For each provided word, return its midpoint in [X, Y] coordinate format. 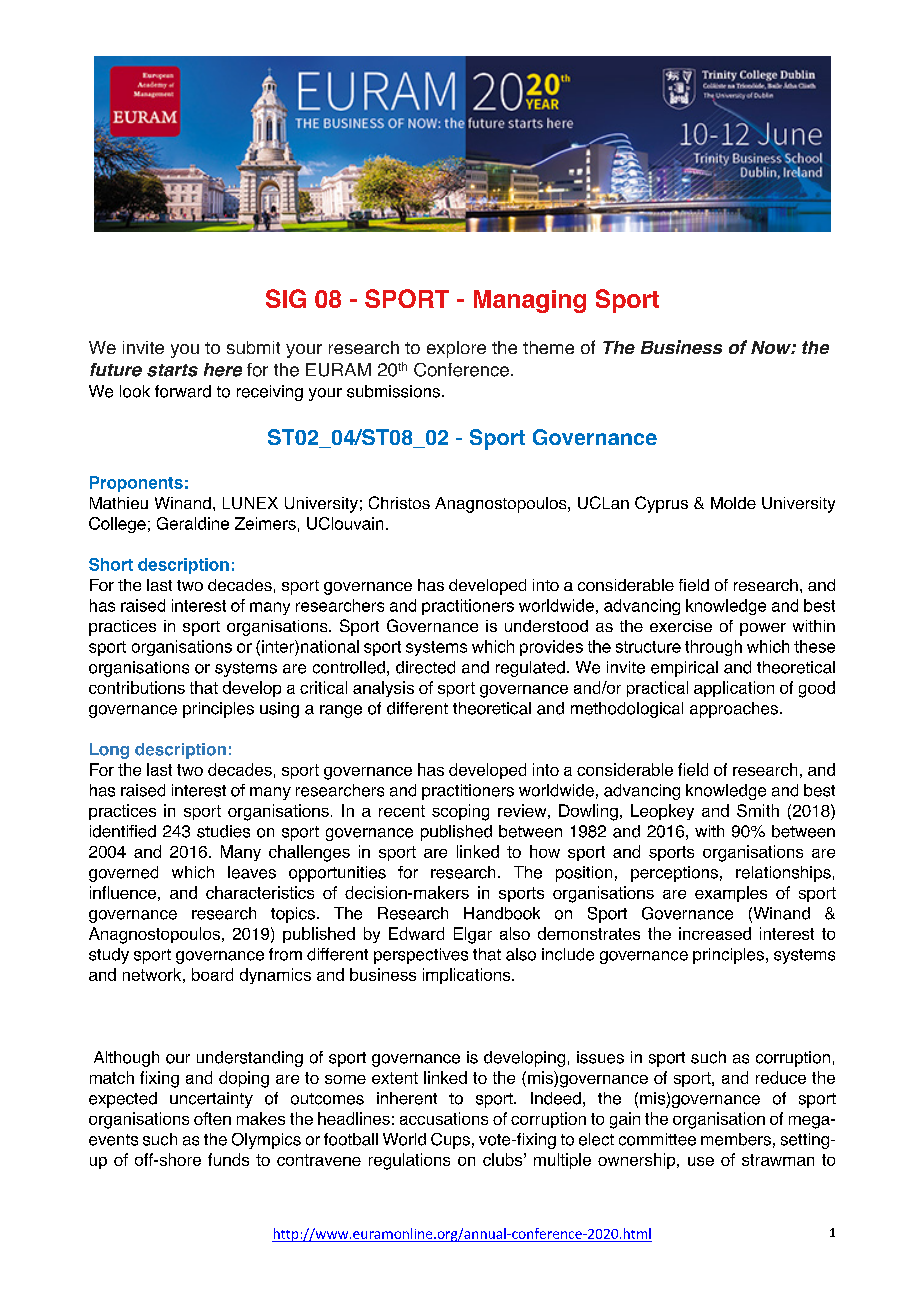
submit [253, 347]
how [545, 851]
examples [731, 894]
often [212, 1118]
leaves [252, 872]
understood [546, 626]
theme [548, 347]
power [763, 629]
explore [456, 349]
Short [111, 564]
